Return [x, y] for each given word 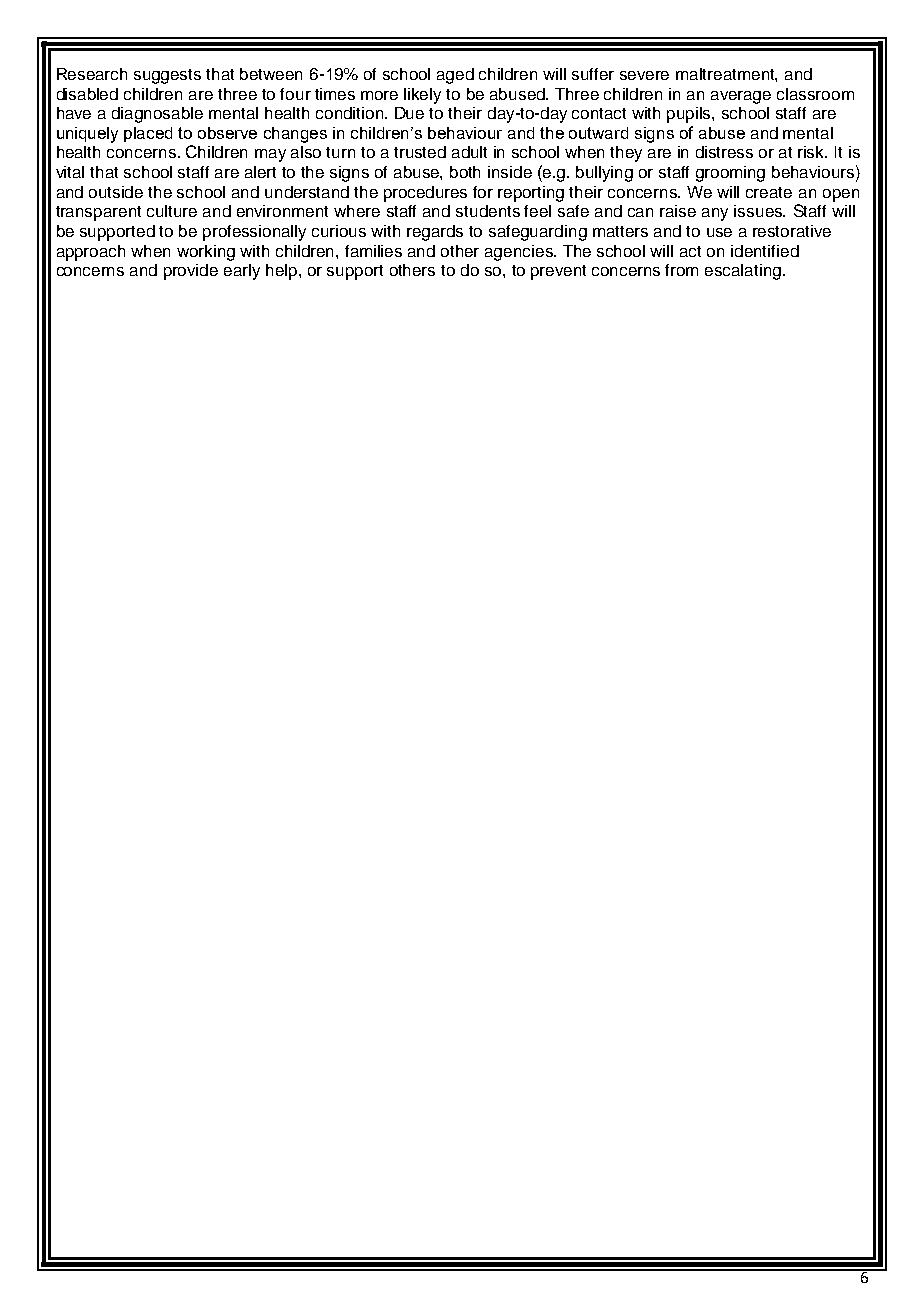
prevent [558, 272]
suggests [167, 76]
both [465, 172]
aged [455, 76]
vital [70, 172]
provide [191, 272]
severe [644, 75]
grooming [730, 174]
